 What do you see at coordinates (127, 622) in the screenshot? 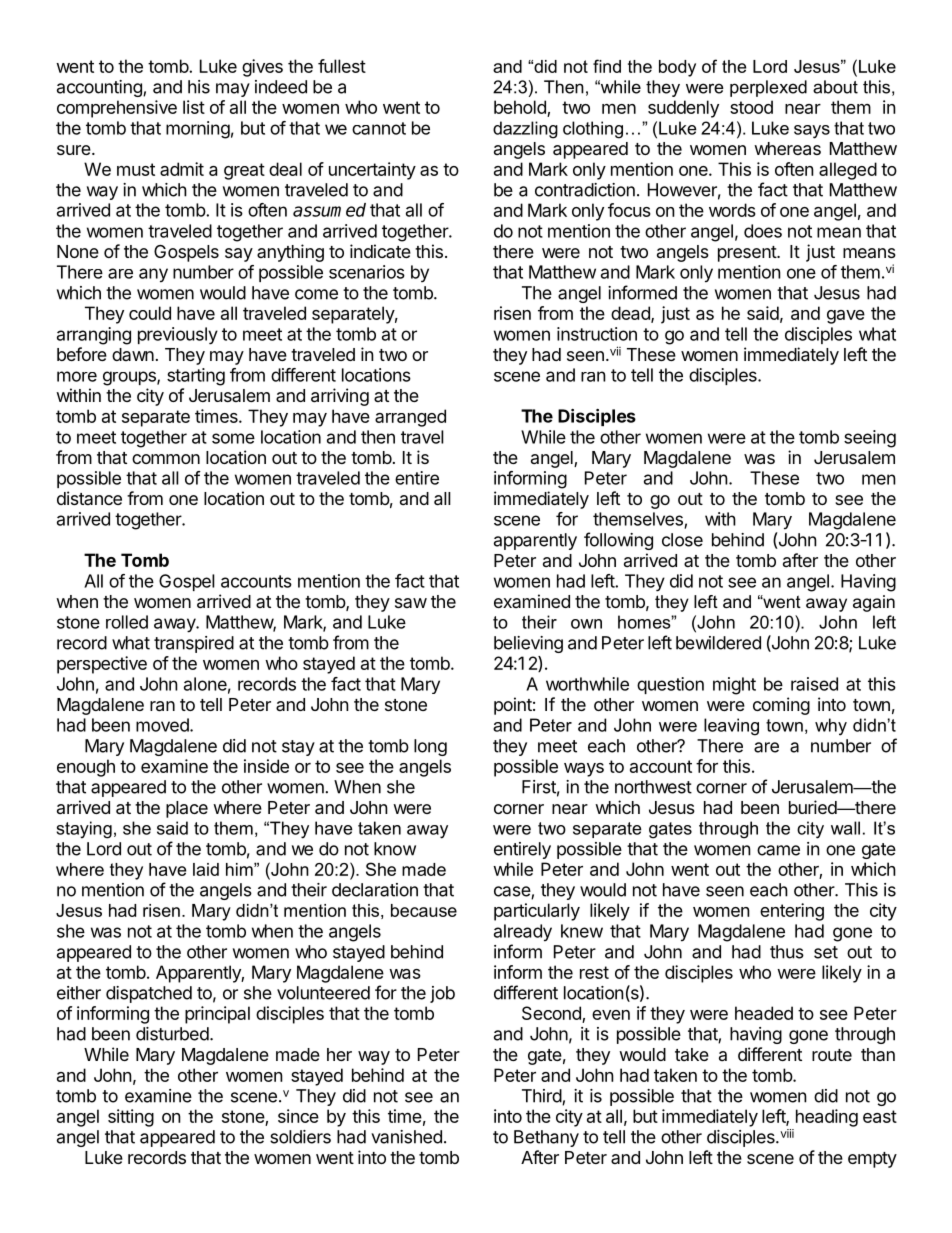
I see `rolled` at bounding box center [127, 622].
